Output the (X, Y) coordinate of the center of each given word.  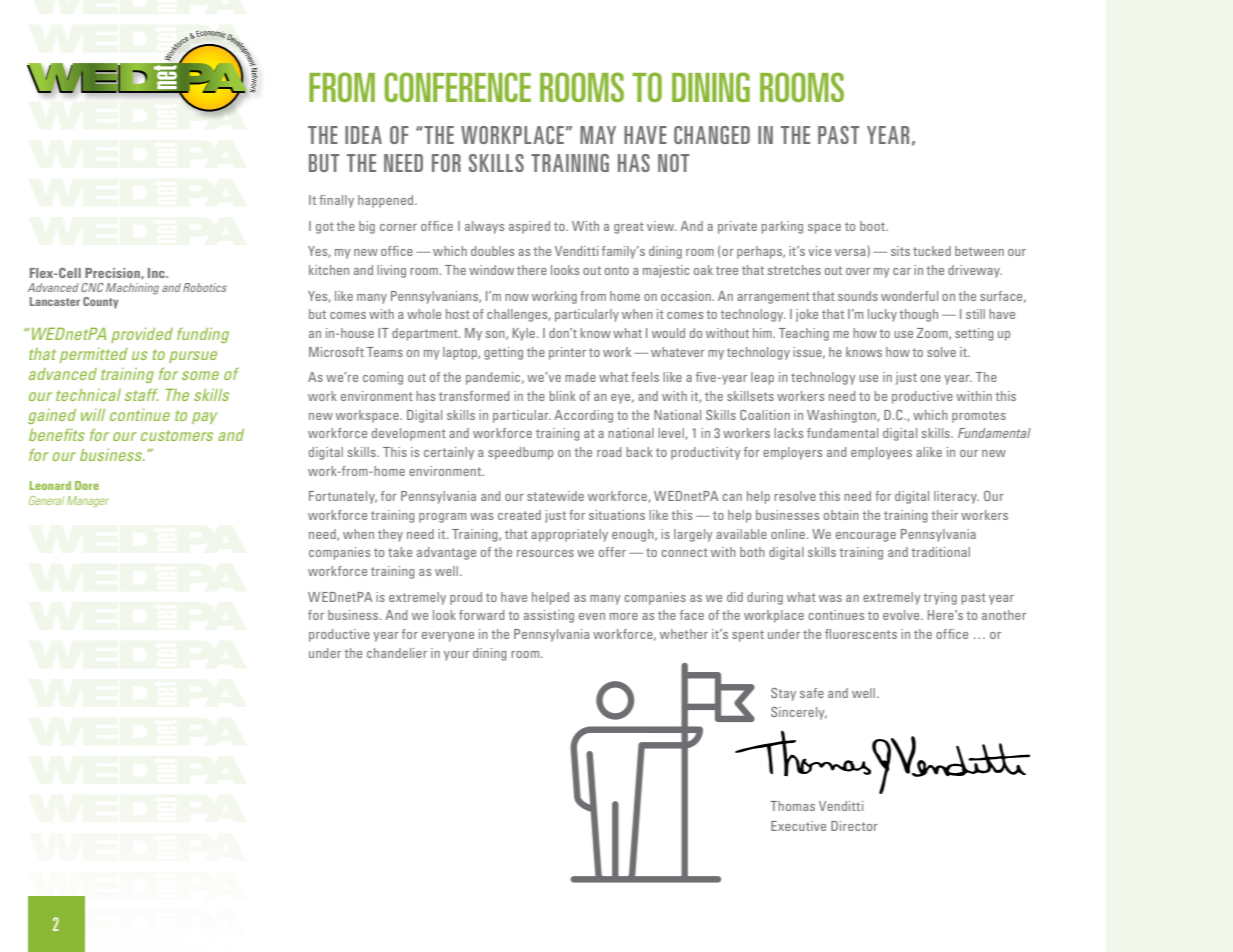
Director (854, 826)
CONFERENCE (458, 87)
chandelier (397, 653)
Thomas (792, 806)
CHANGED (712, 135)
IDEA (363, 135)
